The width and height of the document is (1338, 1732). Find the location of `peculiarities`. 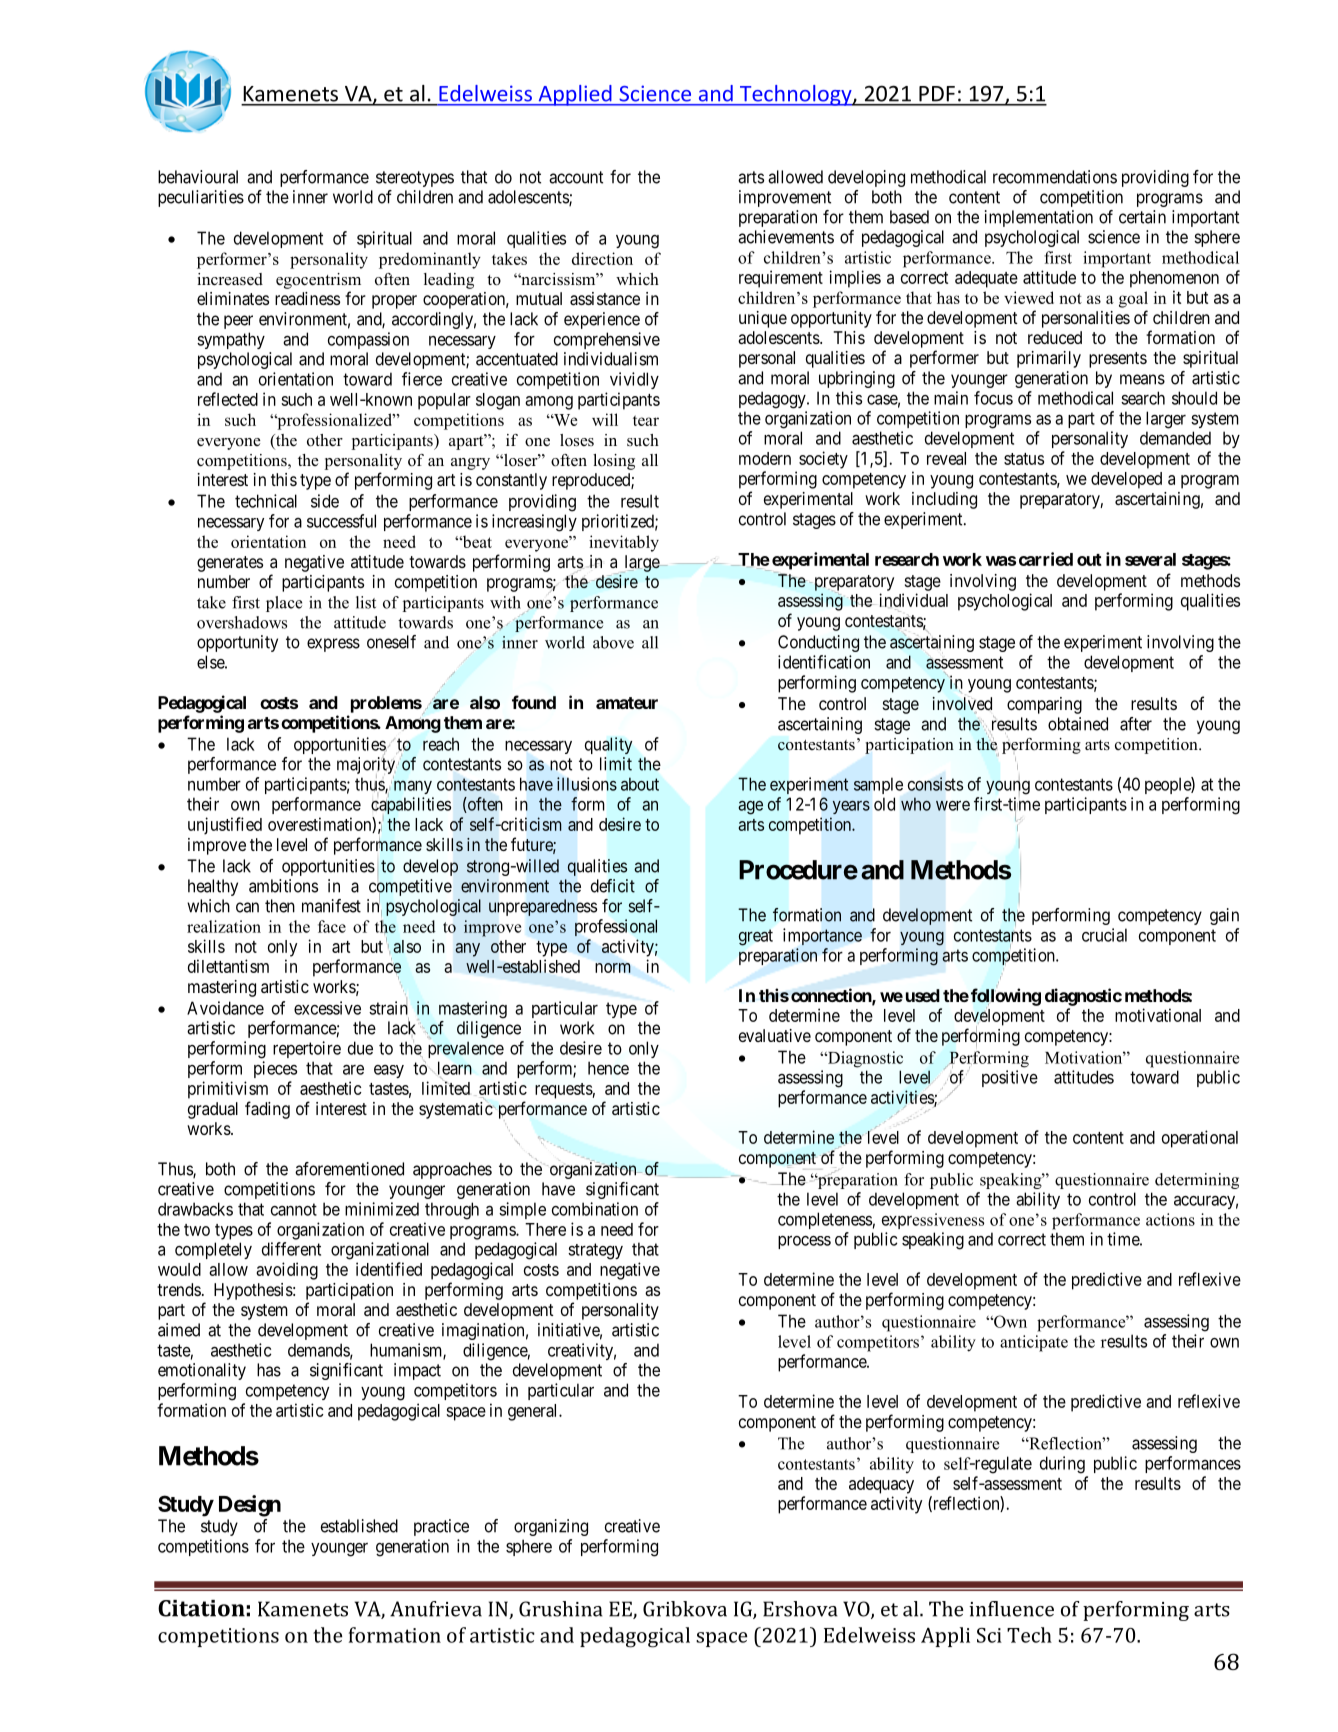

peculiarities is located at coordinates (201, 198).
